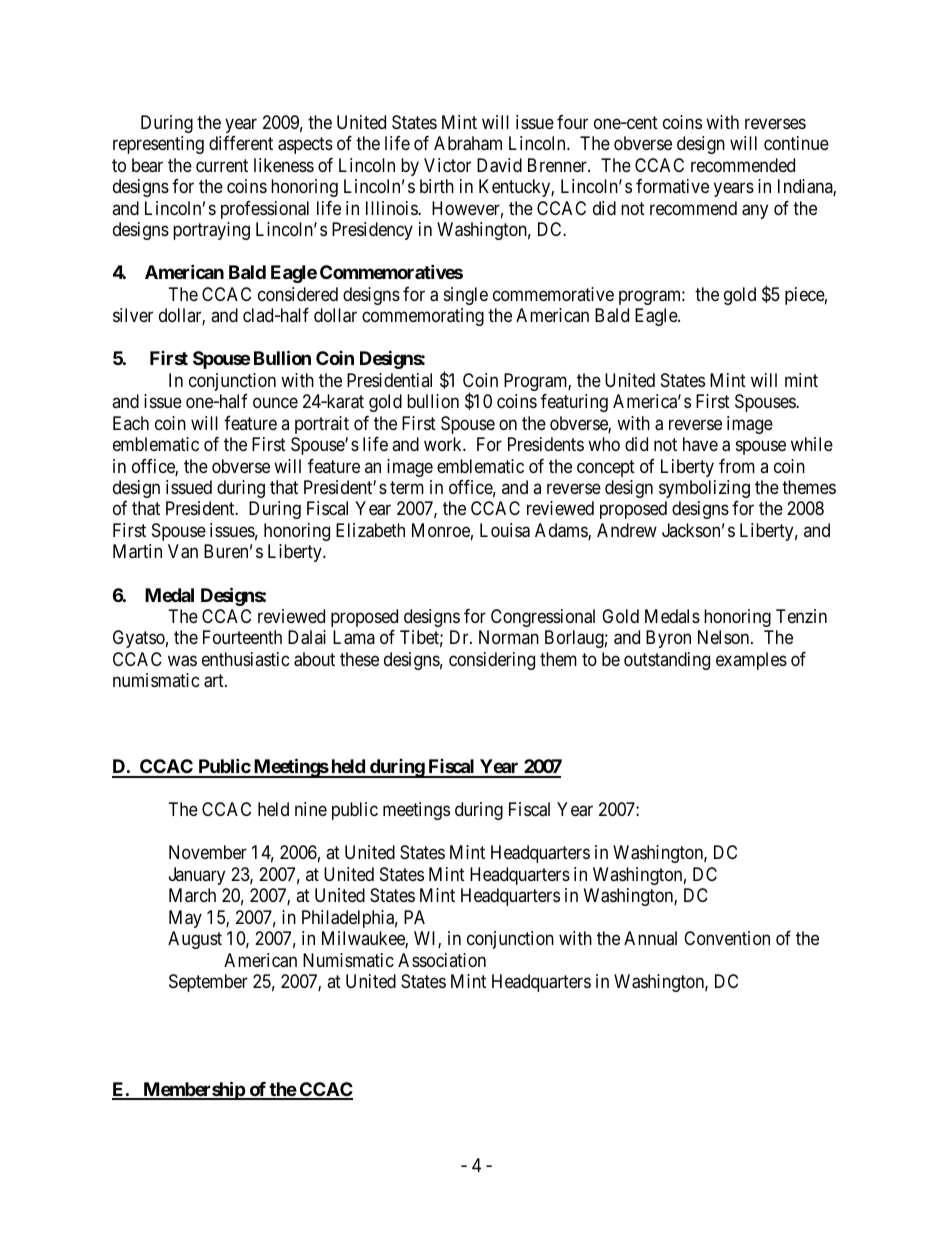  What do you see at coordinates (442, 960) in the document?
I see `Association` at bounding box center [442, 960].
